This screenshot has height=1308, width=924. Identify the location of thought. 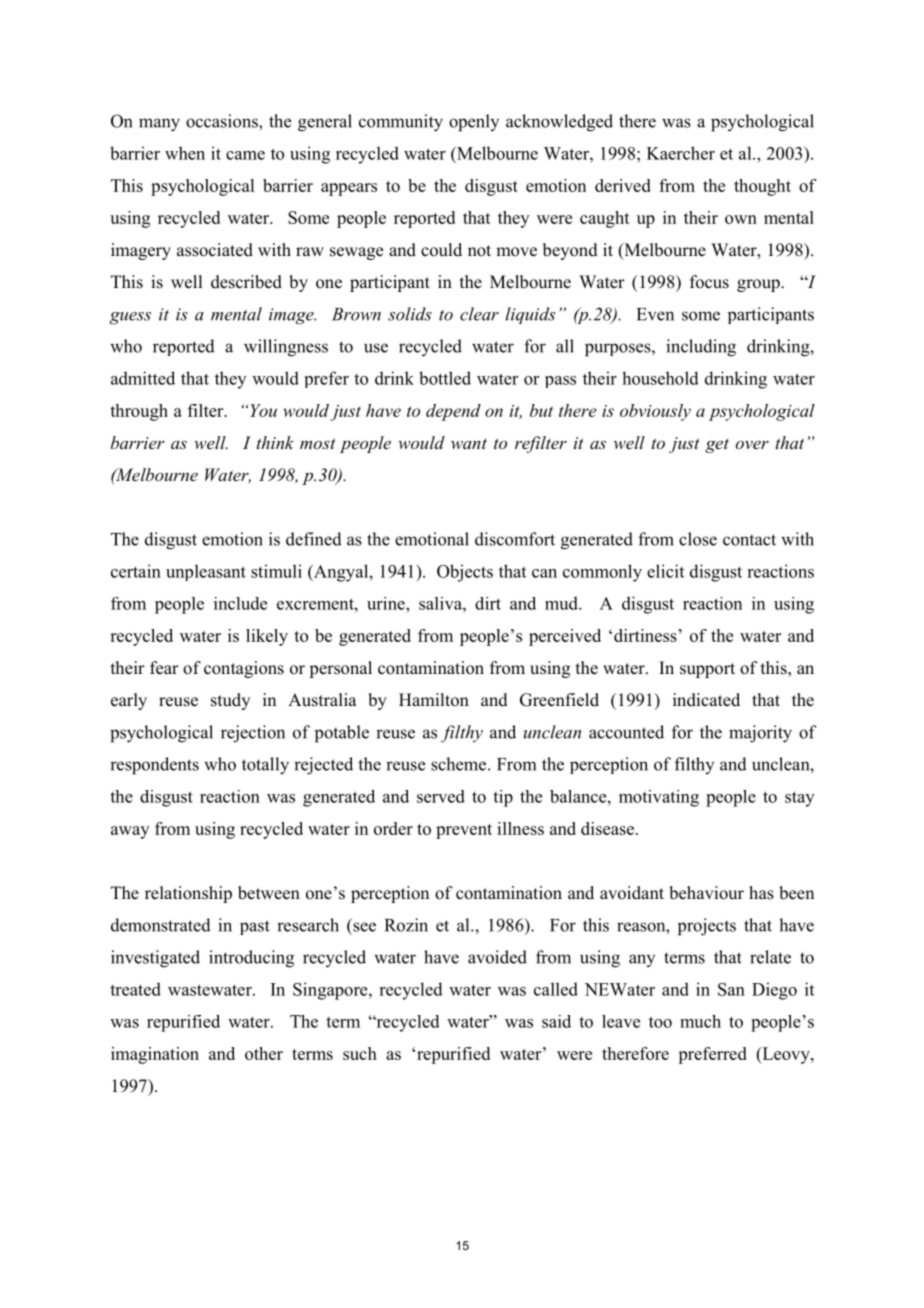
(762, 187).
